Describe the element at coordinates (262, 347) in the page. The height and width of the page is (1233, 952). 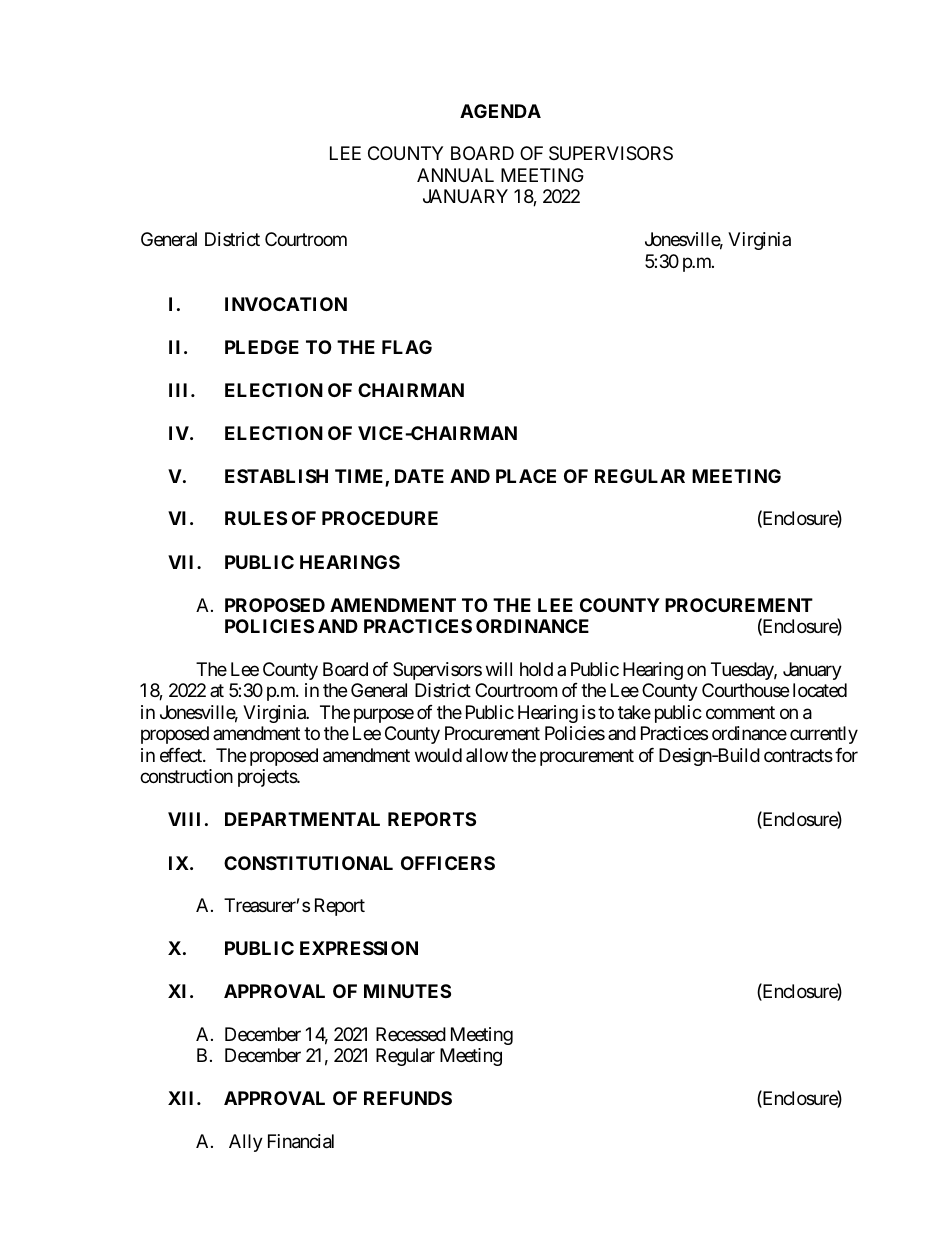
I see `PLEDGE` at that location.
